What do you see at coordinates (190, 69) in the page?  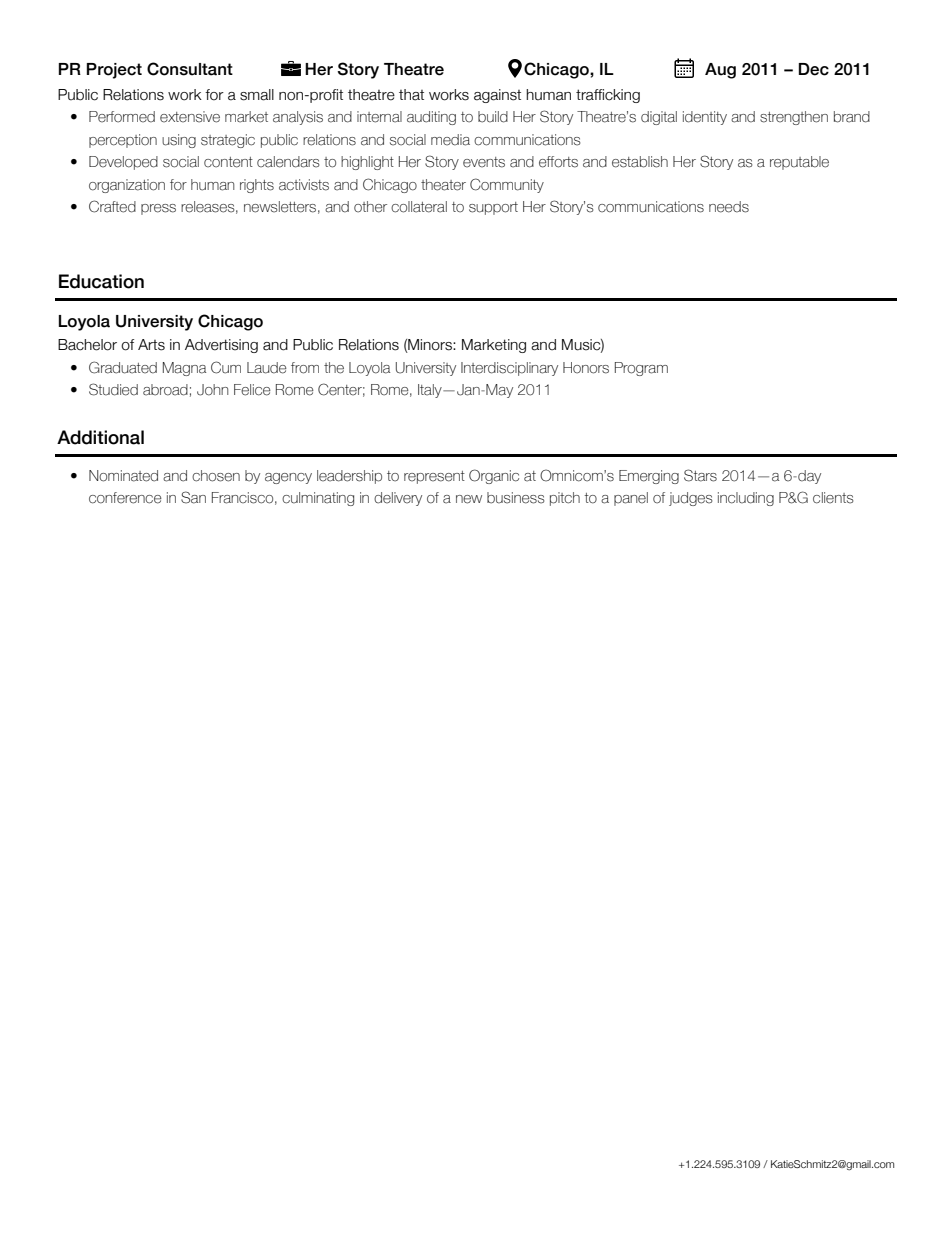 I see `Consultant` at bounding box center [190, 69].
